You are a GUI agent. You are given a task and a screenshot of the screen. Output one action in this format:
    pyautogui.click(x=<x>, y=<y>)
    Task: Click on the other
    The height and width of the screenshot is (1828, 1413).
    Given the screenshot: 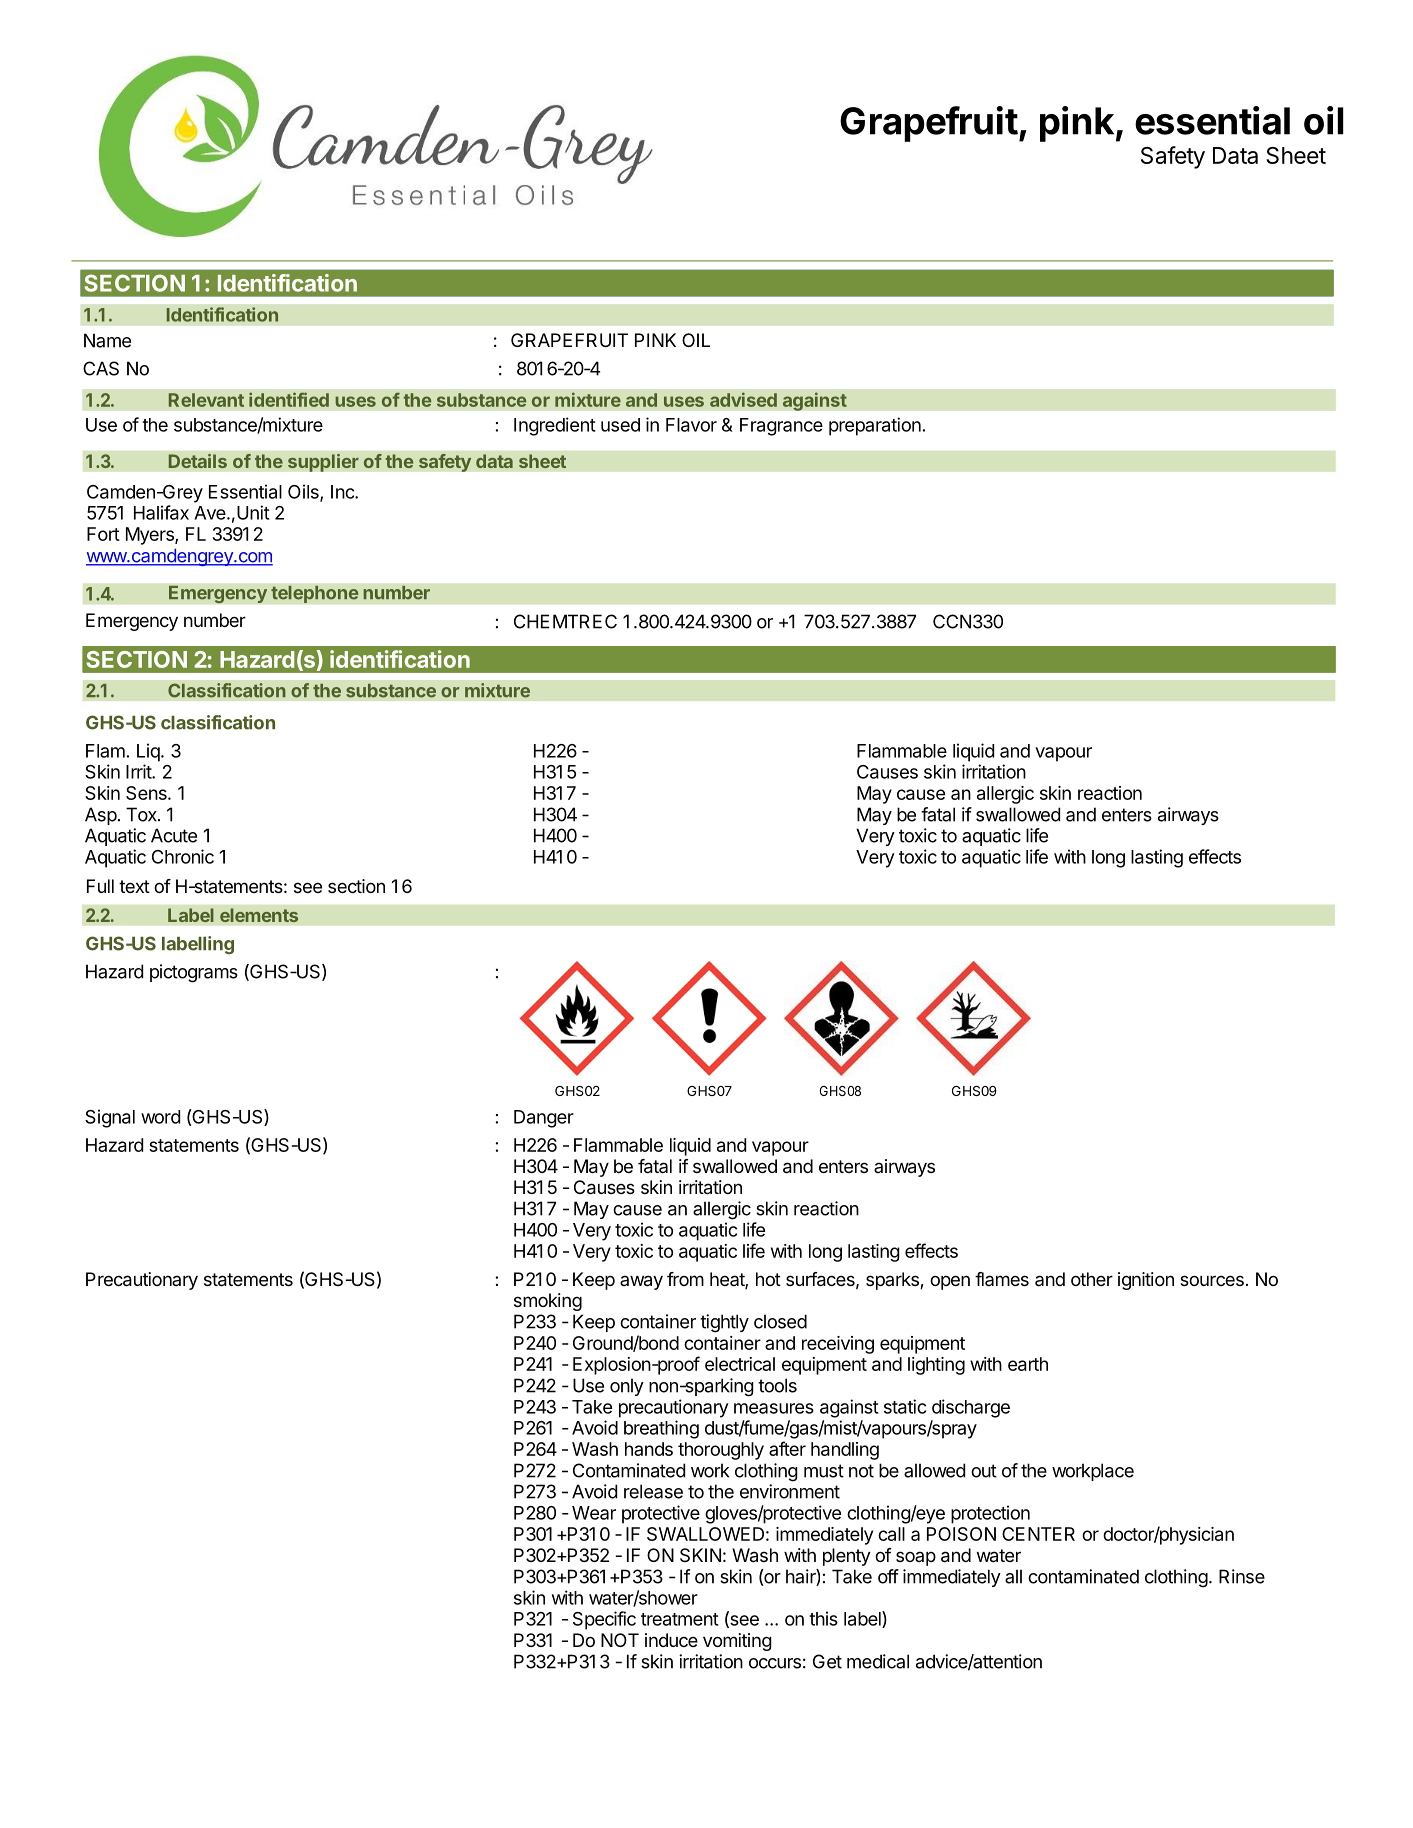 What is the action you would take?
    pyautogui.click(x=1092, y=1279)
